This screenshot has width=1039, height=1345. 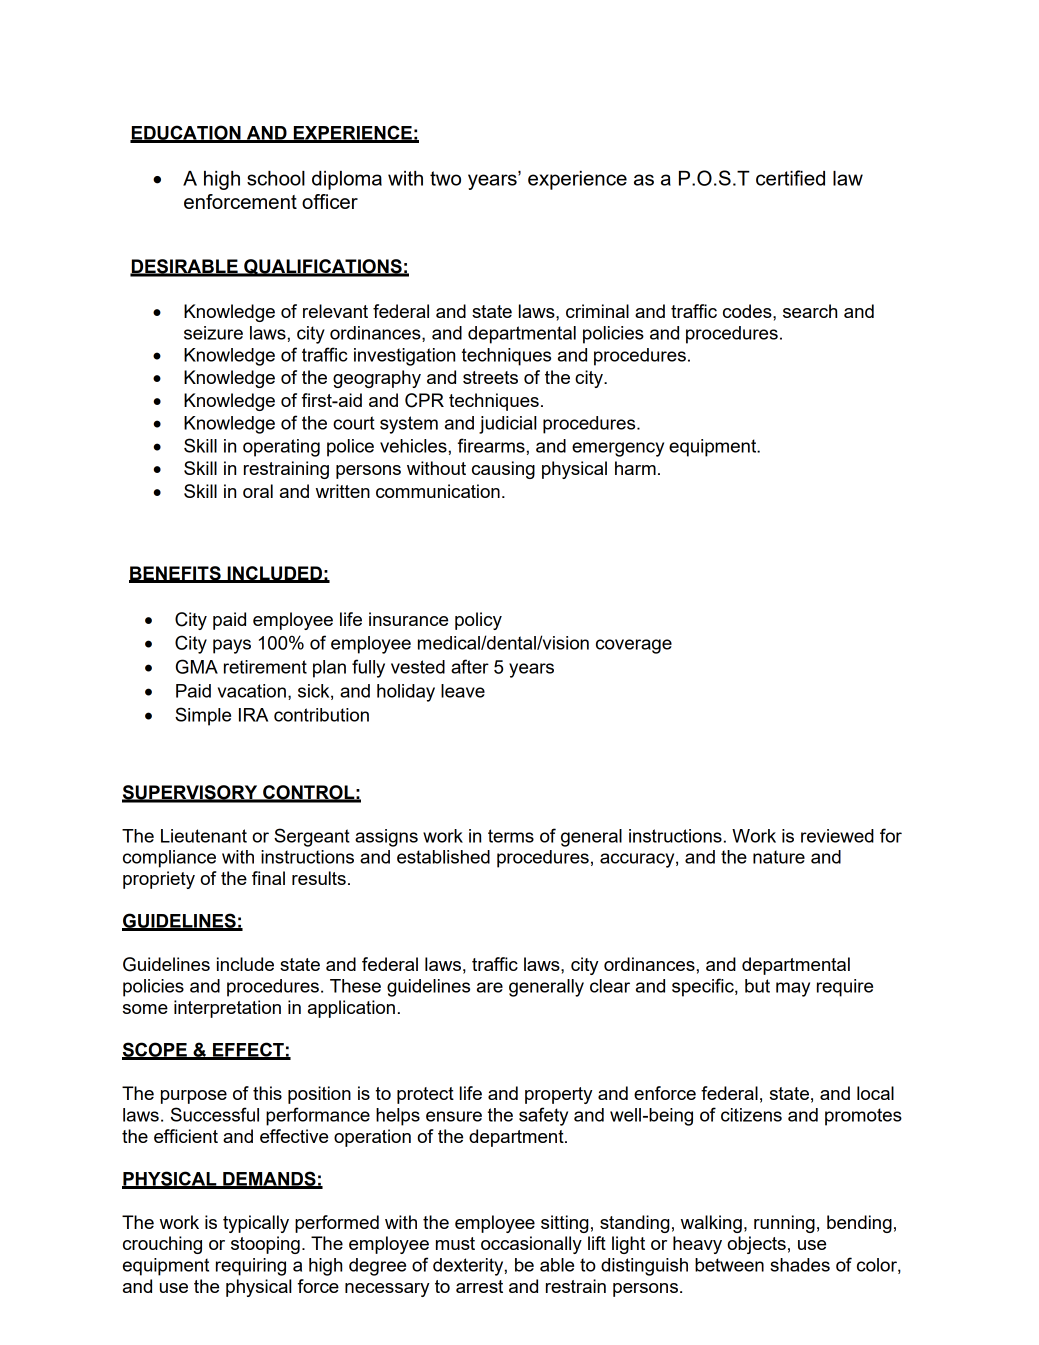 What do you see at coordinates (790, 178) in the screenshot?
I see `certified` at bounding box center [790, 178].
